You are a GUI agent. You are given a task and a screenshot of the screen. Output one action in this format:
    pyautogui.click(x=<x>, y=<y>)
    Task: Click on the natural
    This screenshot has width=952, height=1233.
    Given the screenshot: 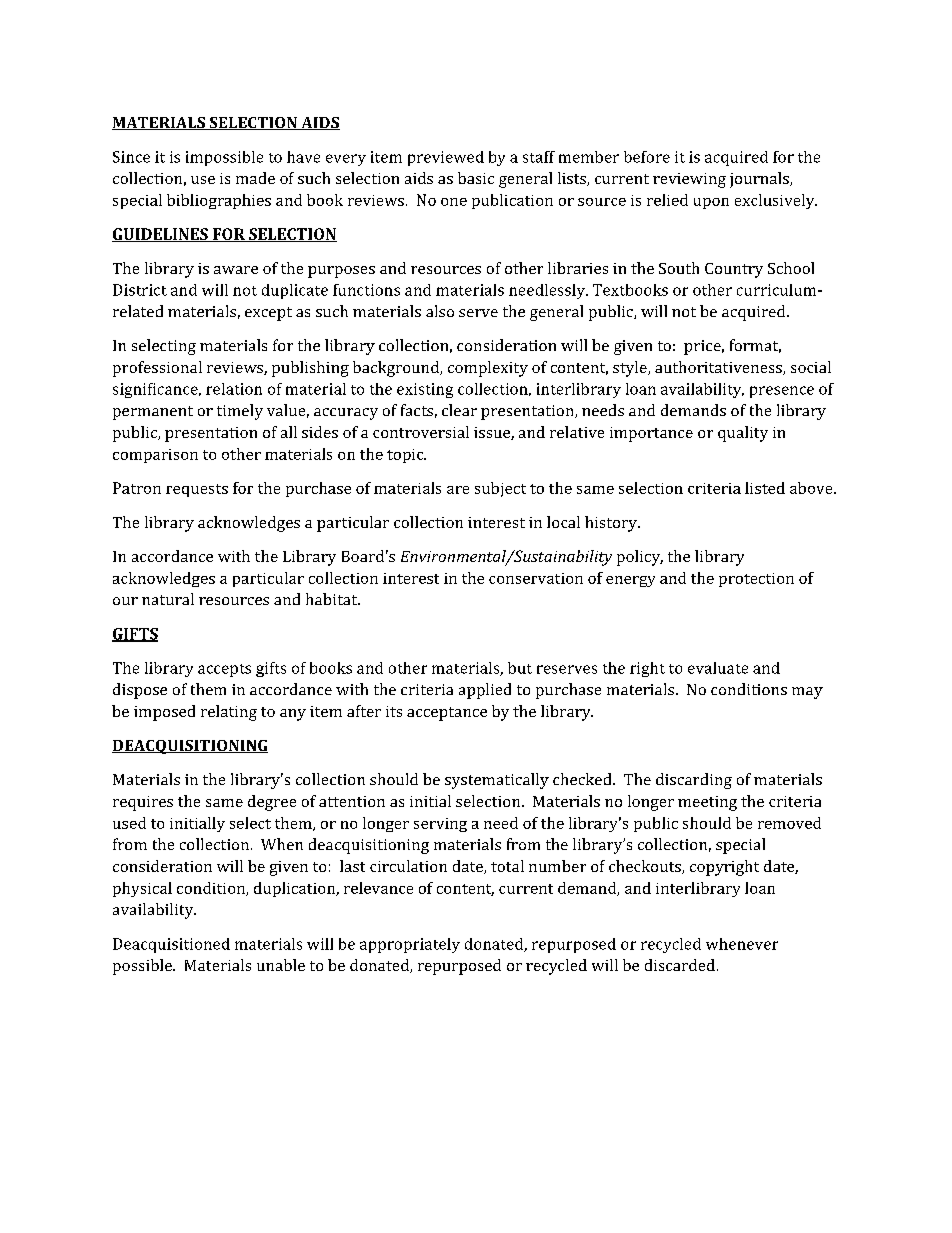 What is the action you would take?
    pyautogui.click(x=168, y=599)
